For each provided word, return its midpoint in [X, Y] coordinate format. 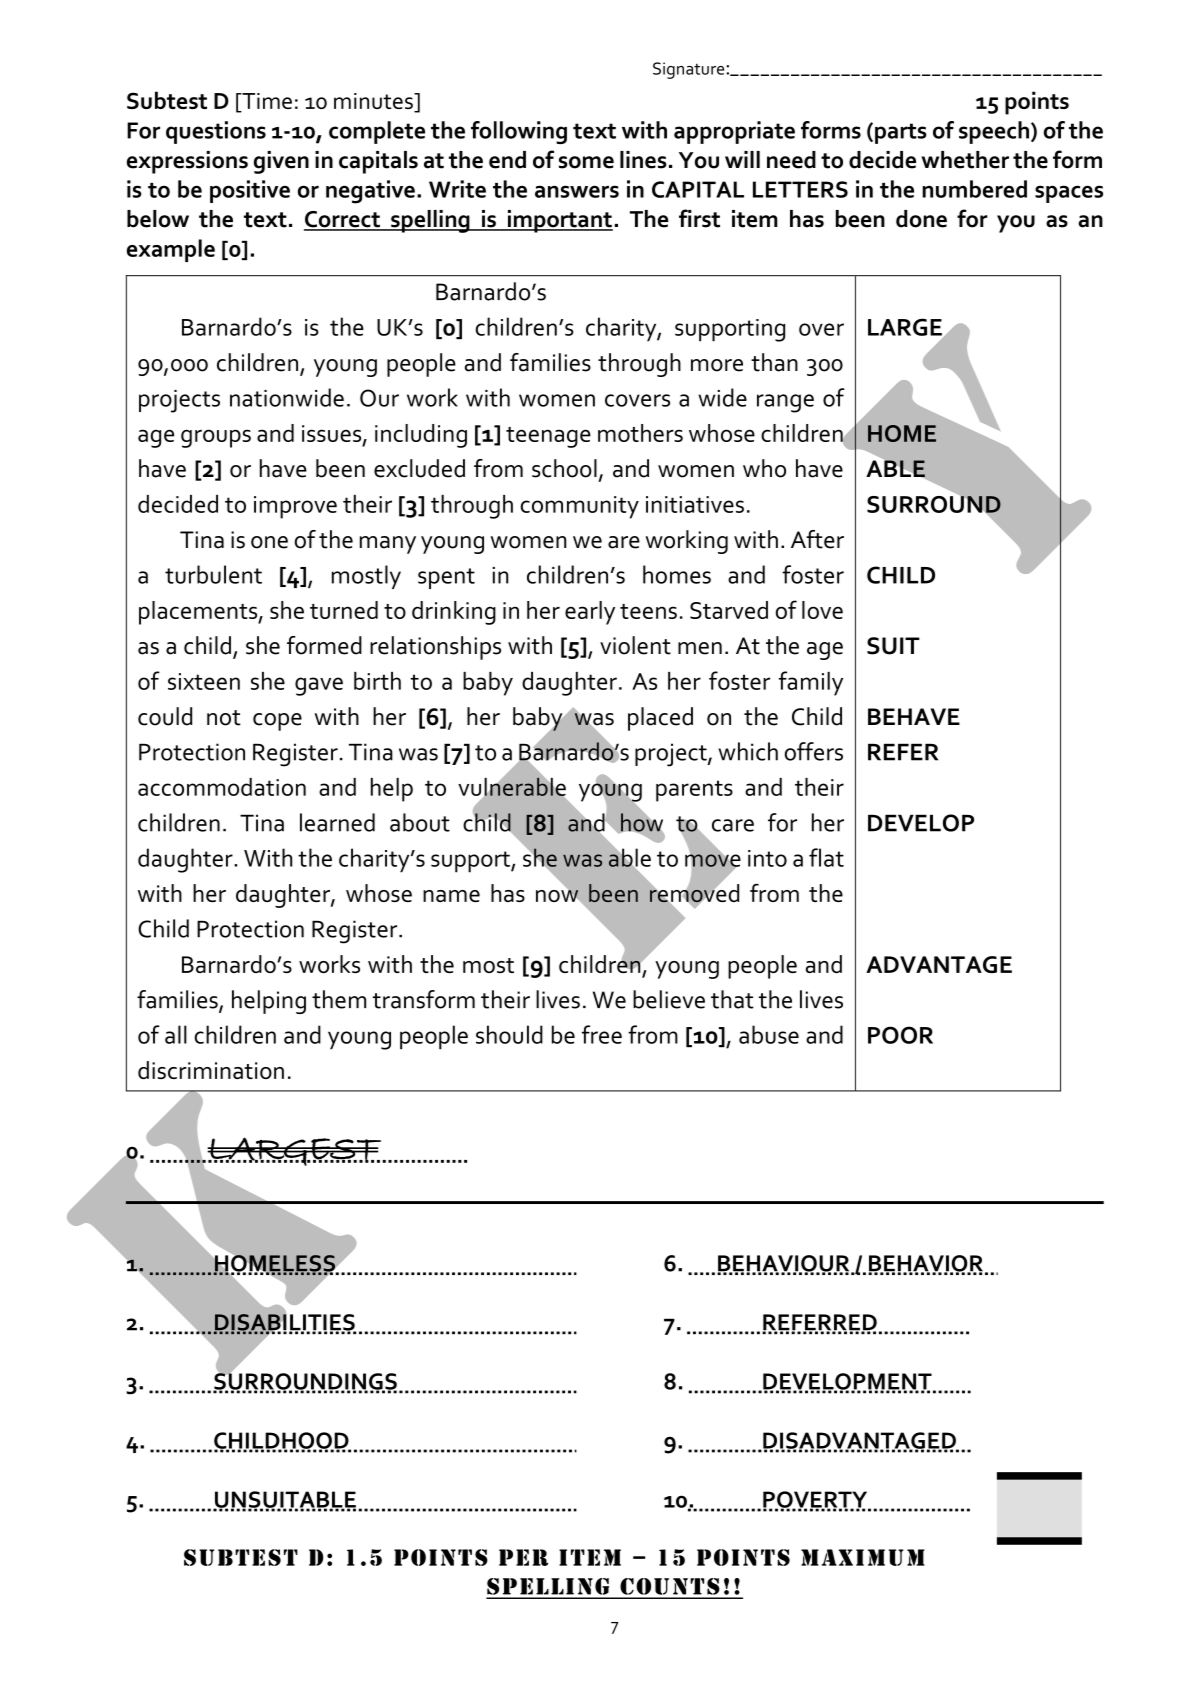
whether [965, 160]
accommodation [222, 787]
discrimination [211, 1070]
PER [523, 1557]
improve [295, 507]
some [586, 162]
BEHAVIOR [925, 1264]
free [602, 1034]
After [817, 539]
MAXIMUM [863, 1557]
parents [694, 791]
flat [826, 857]
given [281, 162]
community [580, 507]
